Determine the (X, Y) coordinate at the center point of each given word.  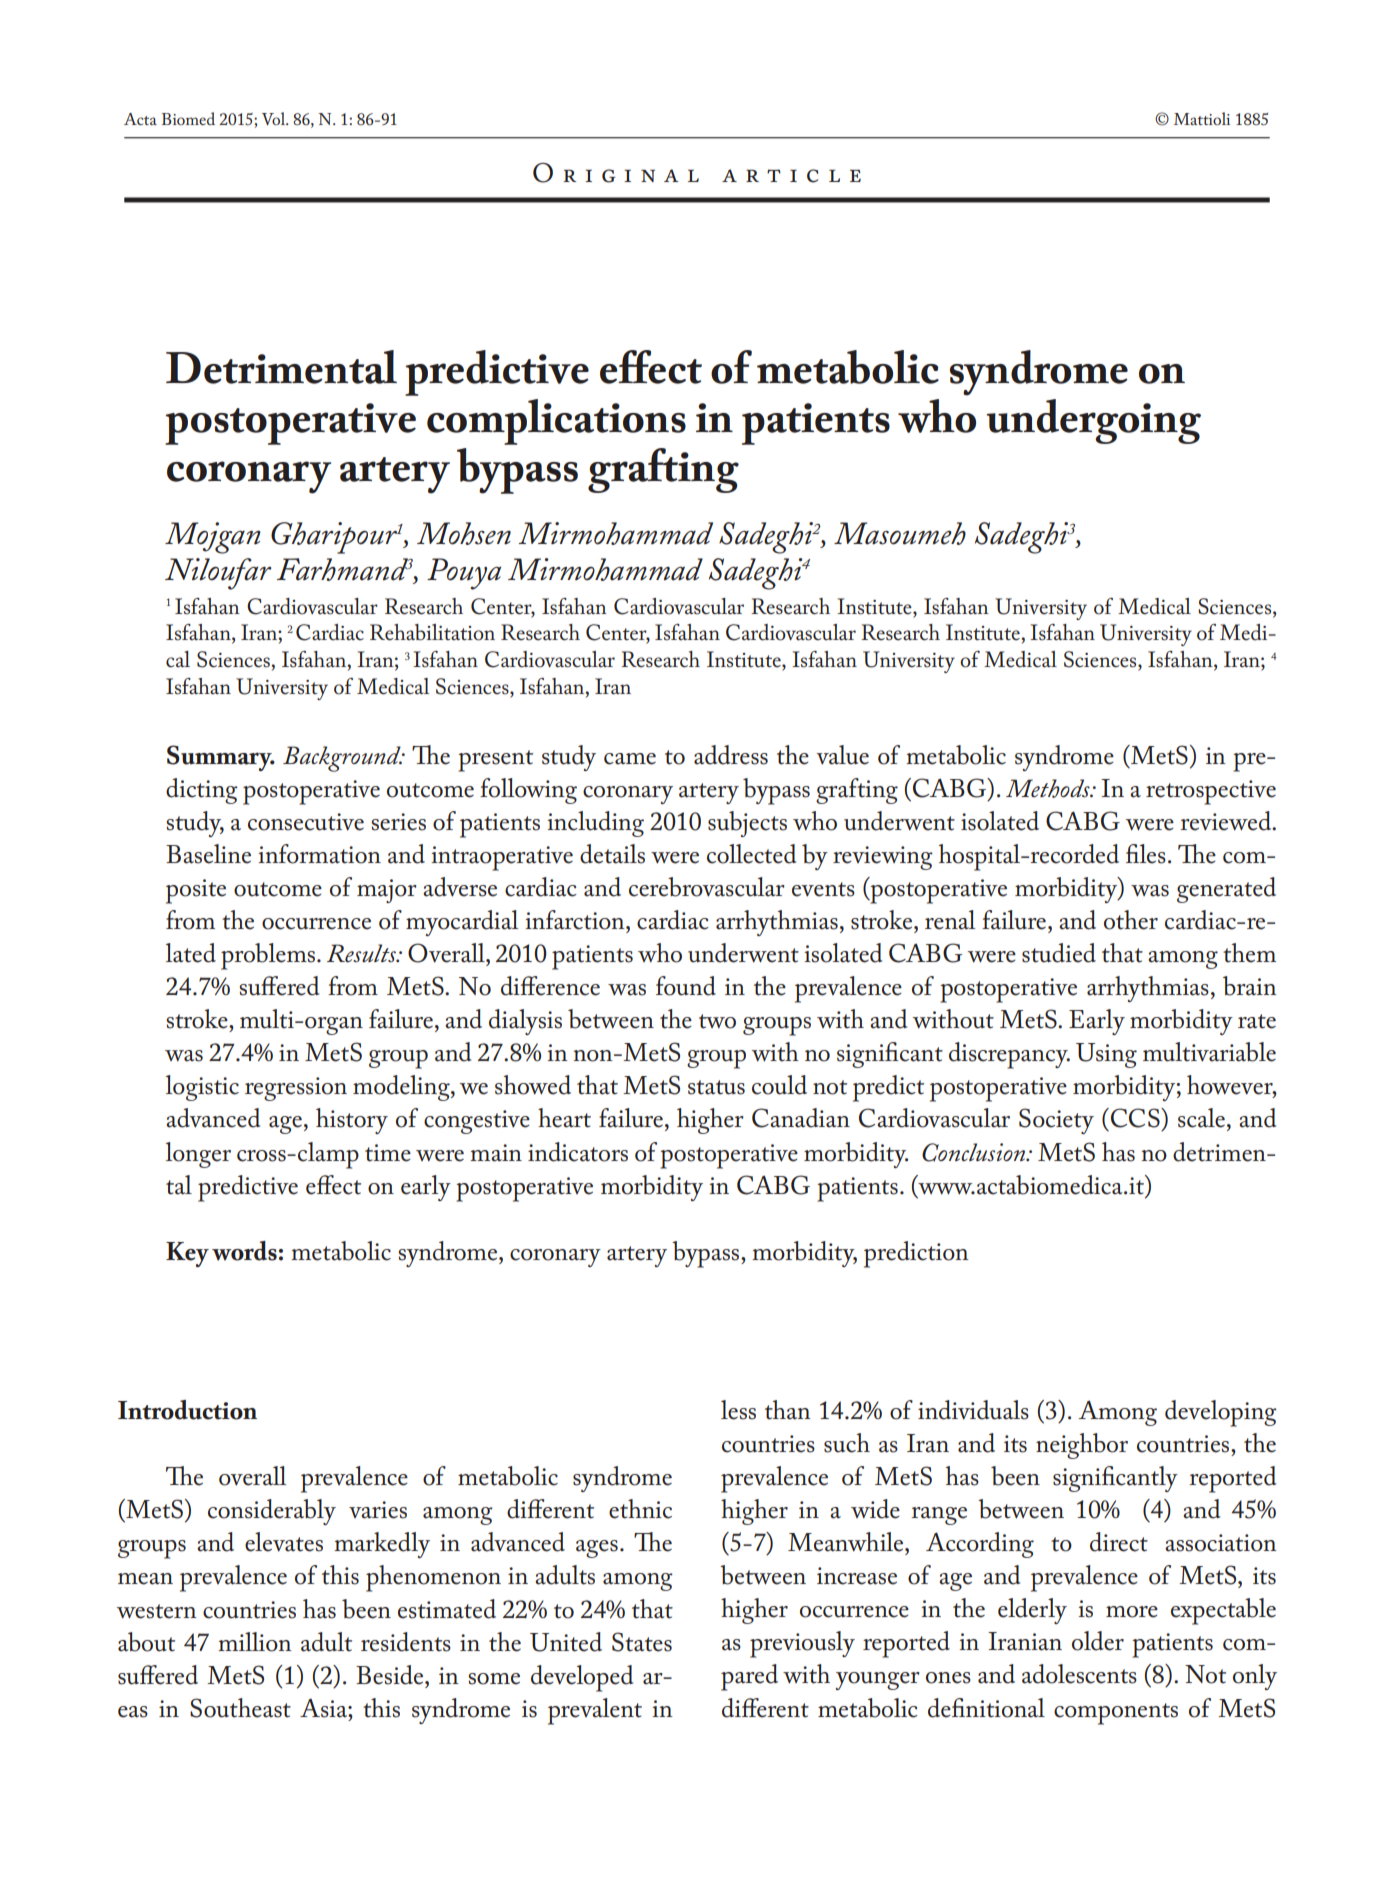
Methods (1049, 788)
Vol (275, 118)
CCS (1135, 1118)
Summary (220, 758)
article (791, 176)
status (716, 1087)
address (731, 755)
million (255, 1642)
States (642, 1642)
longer (198, 1155)
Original (616, 173)
